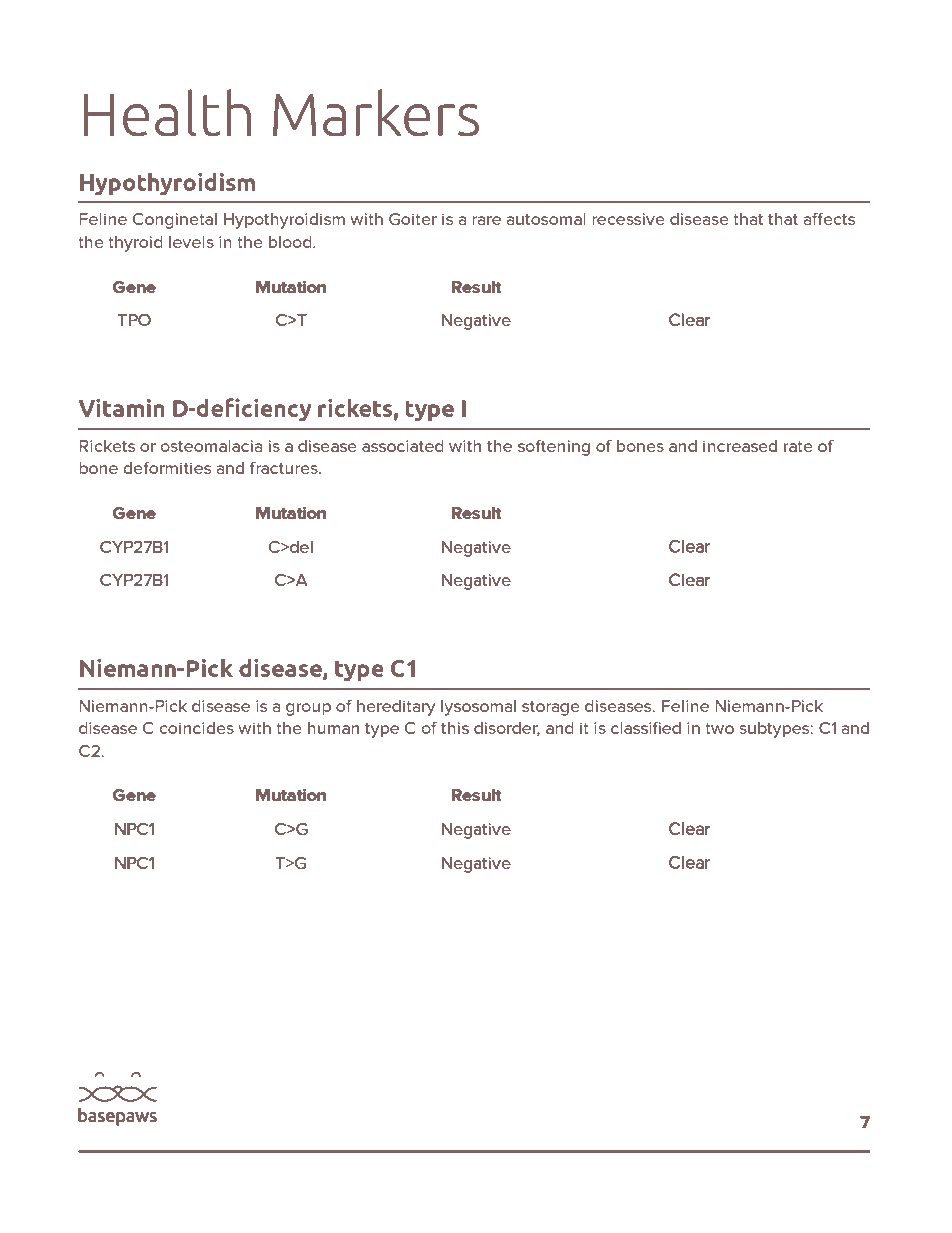 The image size is (952, 1233). Describe the element at coordinates (167, 468) in the document. I see `deformities` at that location.
